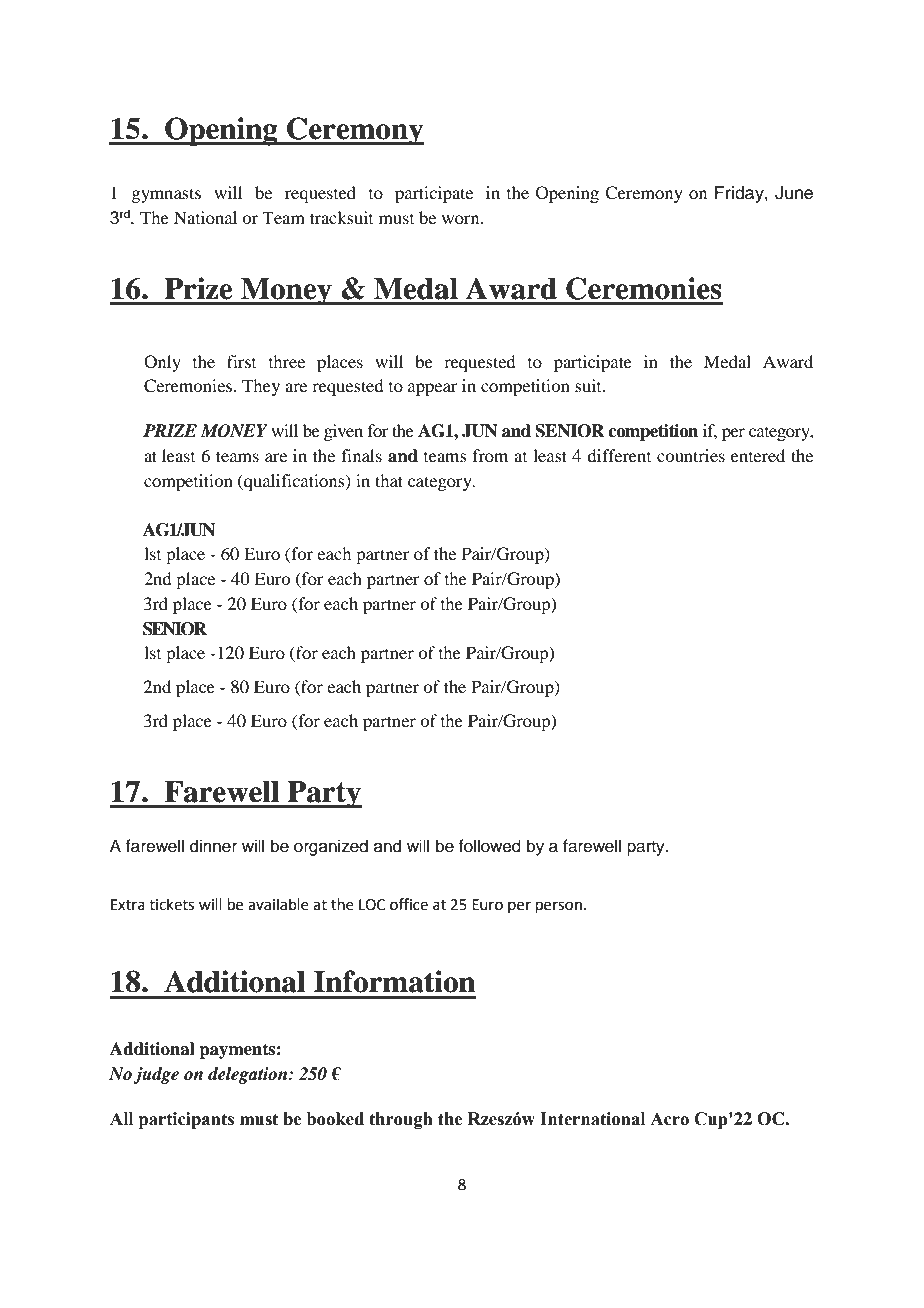 The width and height of the image is (924, 1308). What do you see at coordinates (559, 907) in the image?
I see `person` at bounding box center [559, 907].
